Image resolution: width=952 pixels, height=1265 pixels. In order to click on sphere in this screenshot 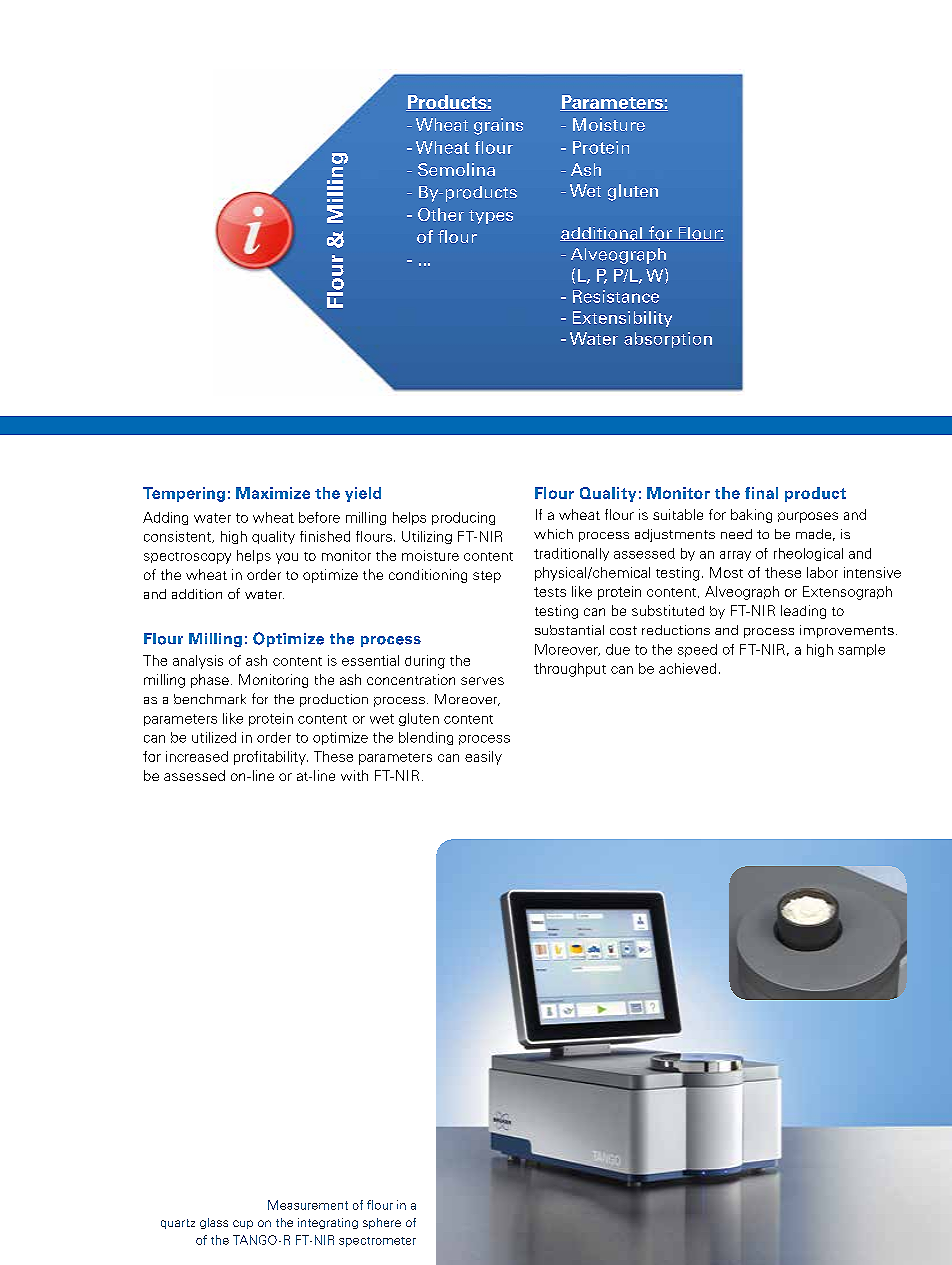, I will do `click(382, 1223)`.
